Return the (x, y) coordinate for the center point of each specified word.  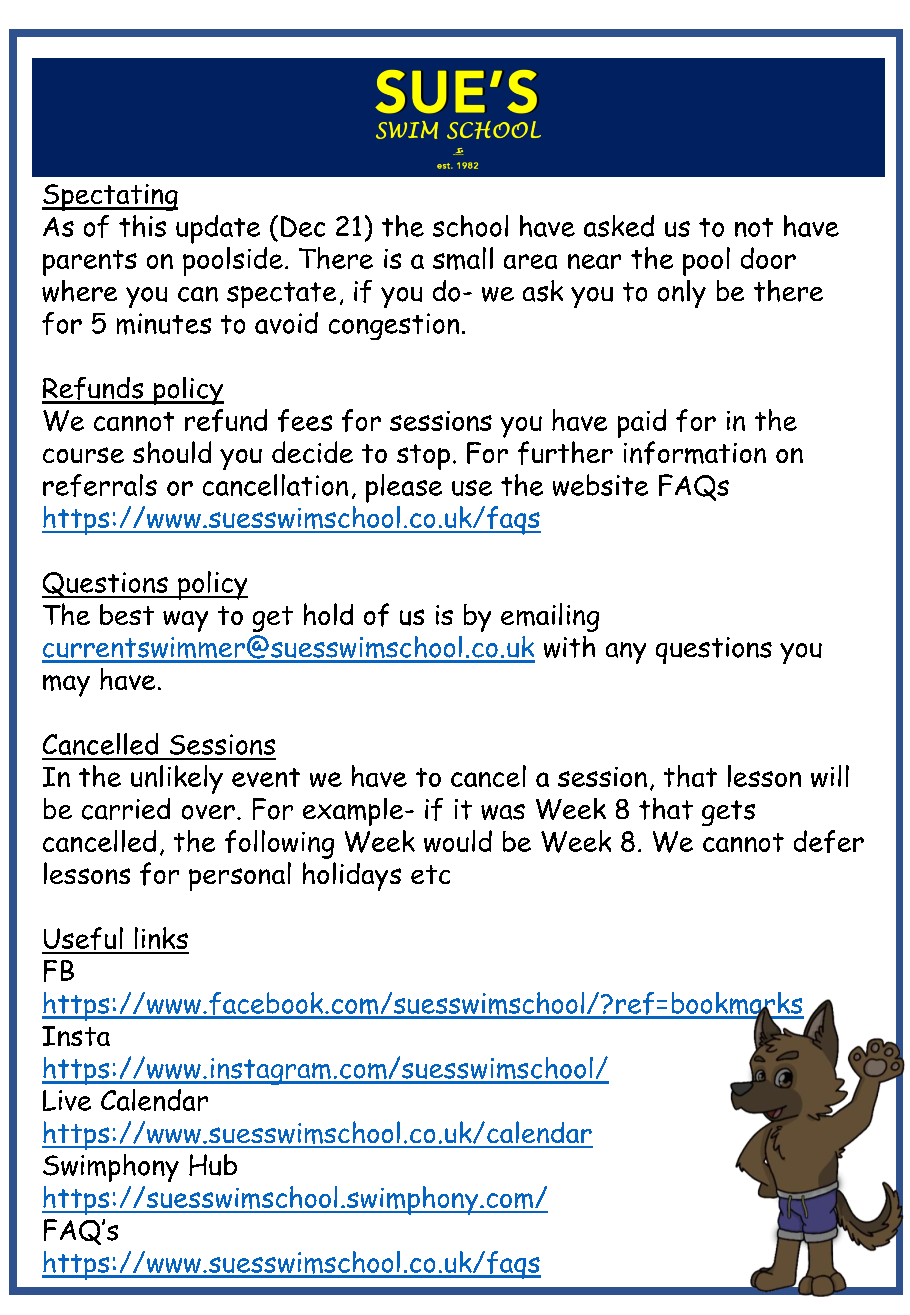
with (569, 647)
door (768, 258)
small (463, 258)
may (66, 686)
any (626, 653)
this (142, 226)
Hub (213, 1165)
